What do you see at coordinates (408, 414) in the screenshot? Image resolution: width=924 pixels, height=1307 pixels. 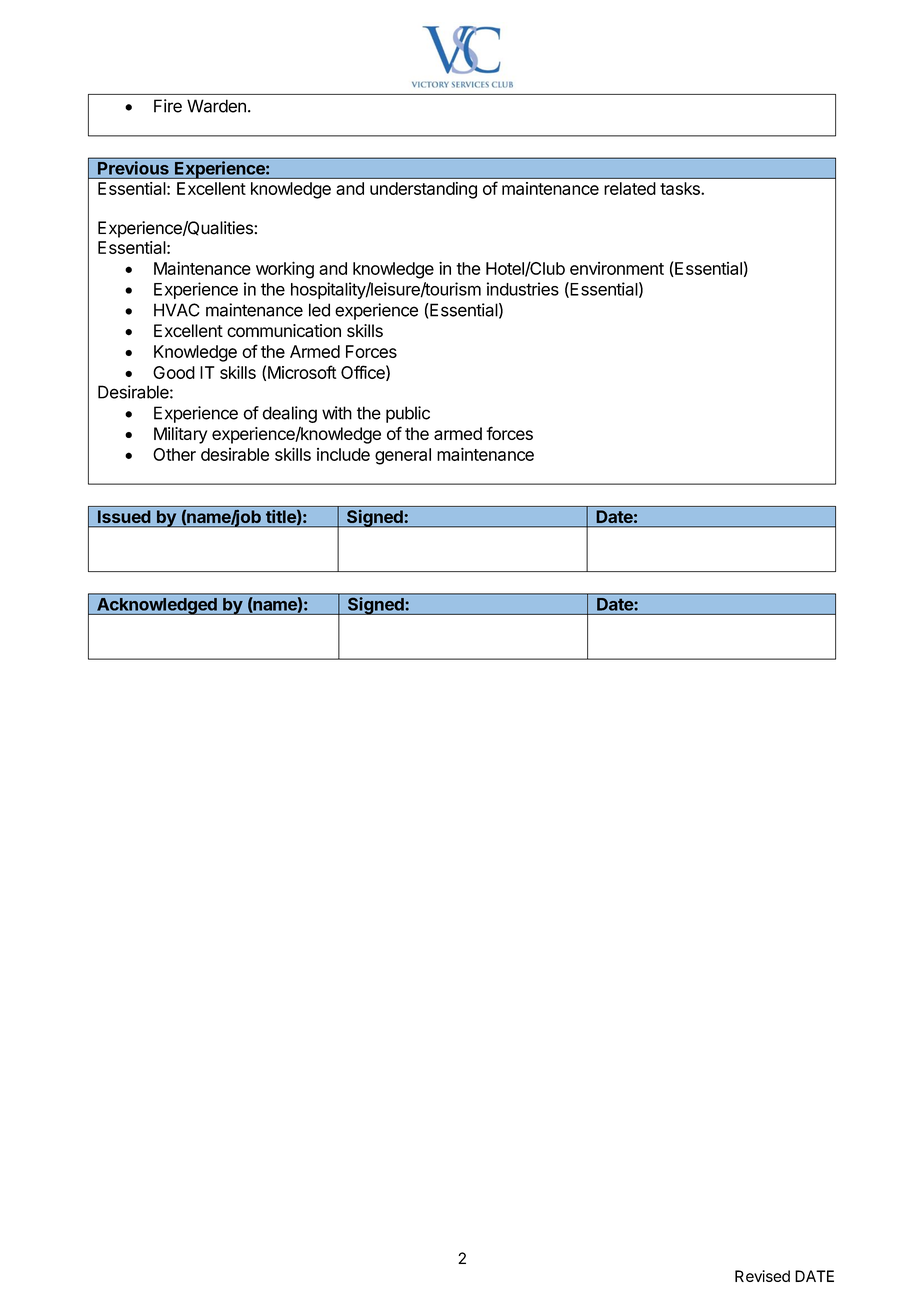 I see `public` at bounding box center [408, 414].
